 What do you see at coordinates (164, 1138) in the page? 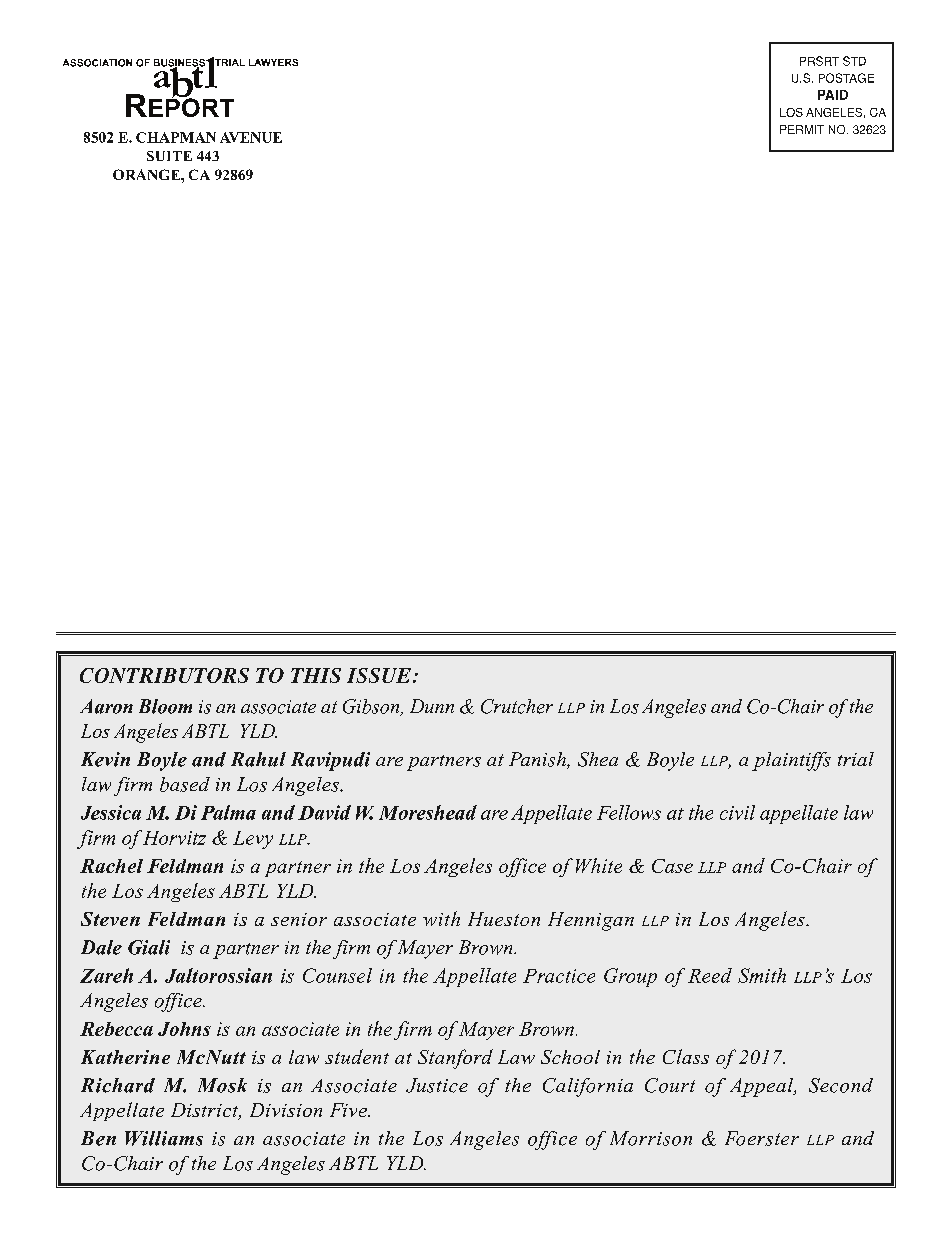
I see `Williams` at bounding box center [164, 1138].
